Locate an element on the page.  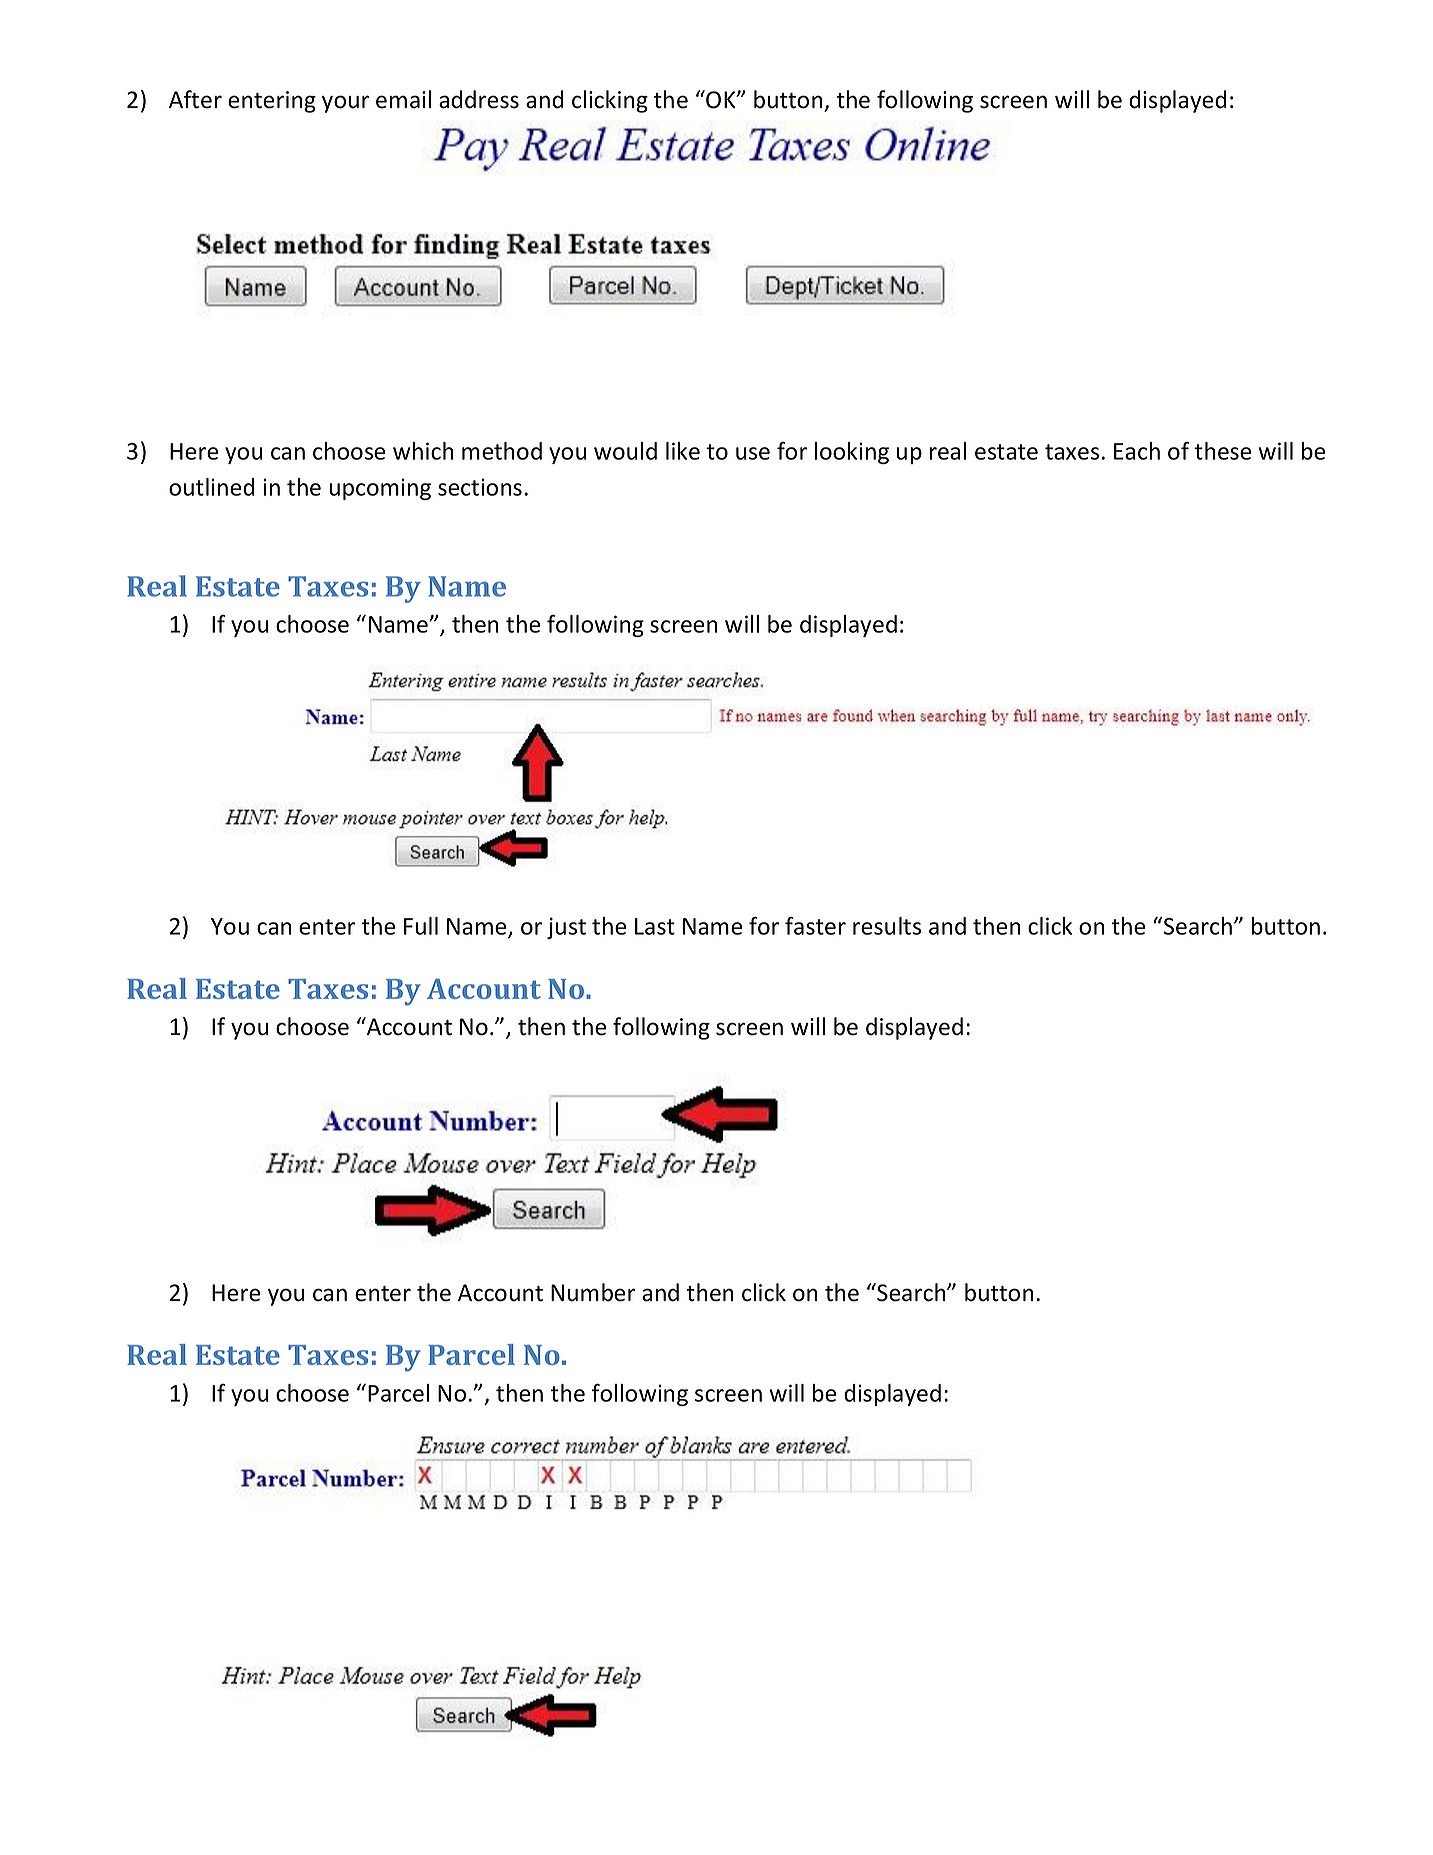
your is located at coordinates (345, 104).
